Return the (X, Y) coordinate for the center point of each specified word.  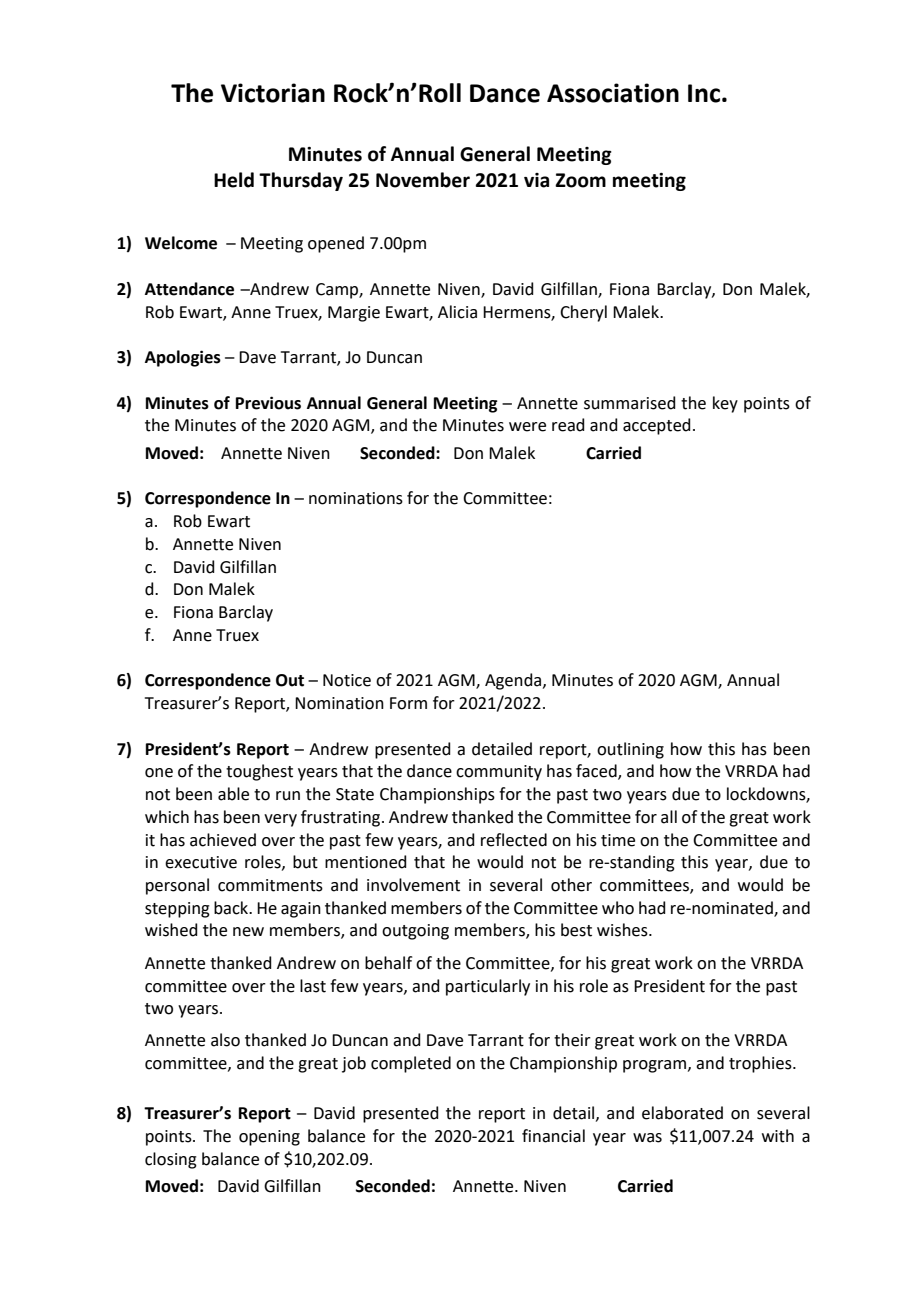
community (499, 773)
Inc (704, 93)
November (423, 180)
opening (269, 1138)
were (527, 427)
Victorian (273, 93)
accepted (657, 426)
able (233, 794)
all (669, 817)
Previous (268, 403)
